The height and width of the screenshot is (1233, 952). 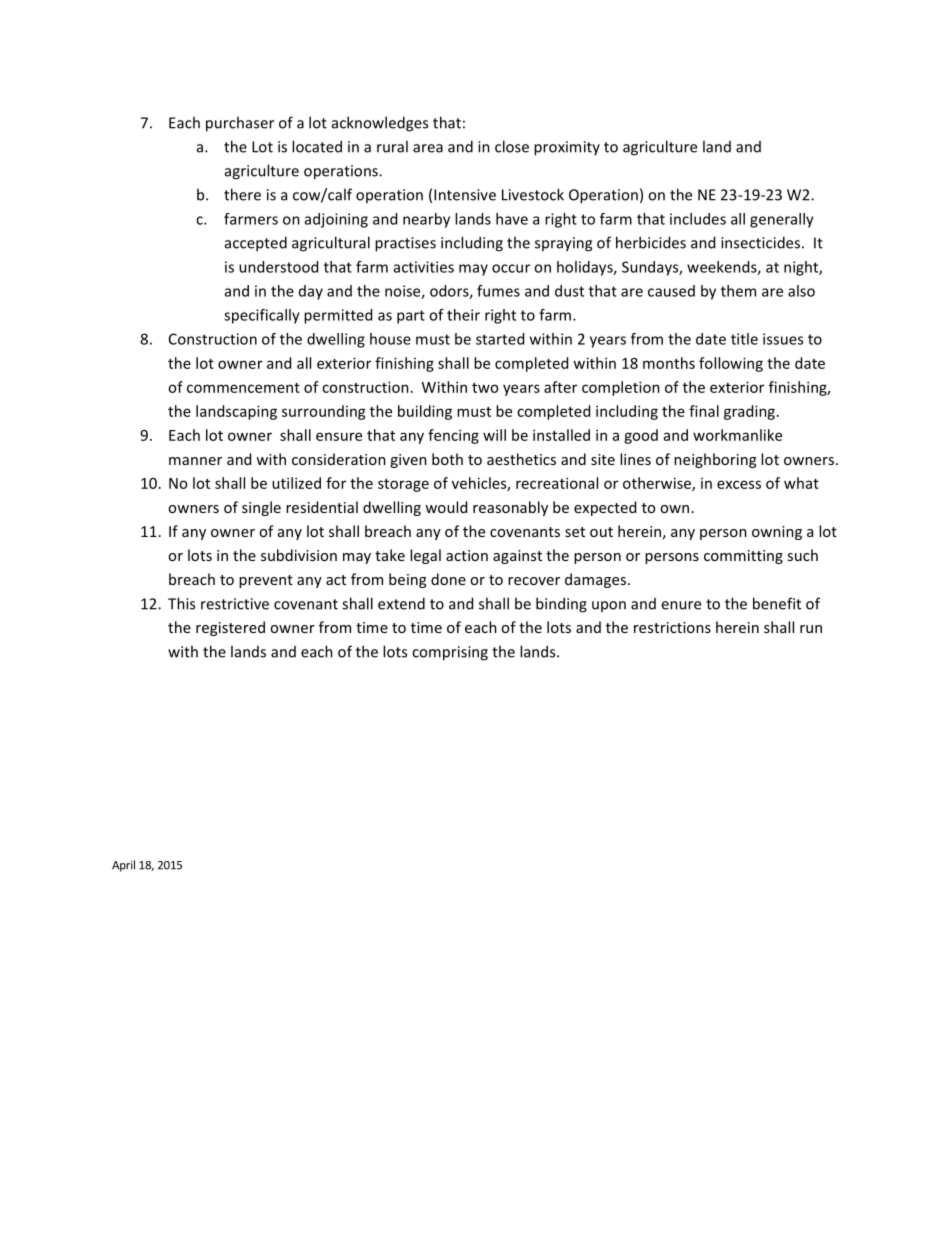 I want to click on purchaser, so click(x=240, y=124).
